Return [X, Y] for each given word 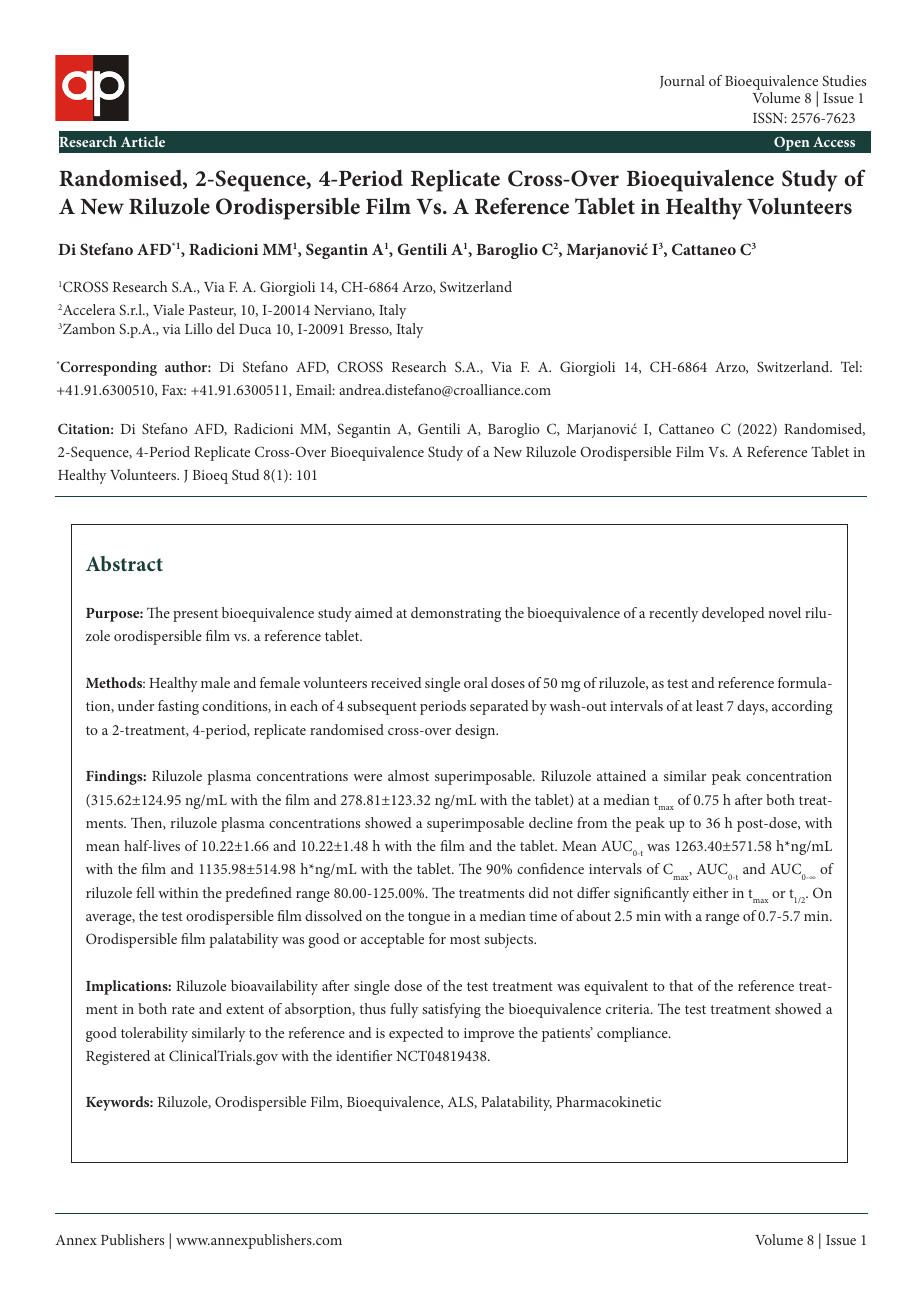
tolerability [154, 1034]
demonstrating [456, 614]
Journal [682, 82]
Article [143, 141]
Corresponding [107, 368]
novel [784, 612]
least [709, 705]
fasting [178, 707]
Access [834, 142]
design [476, 731]
